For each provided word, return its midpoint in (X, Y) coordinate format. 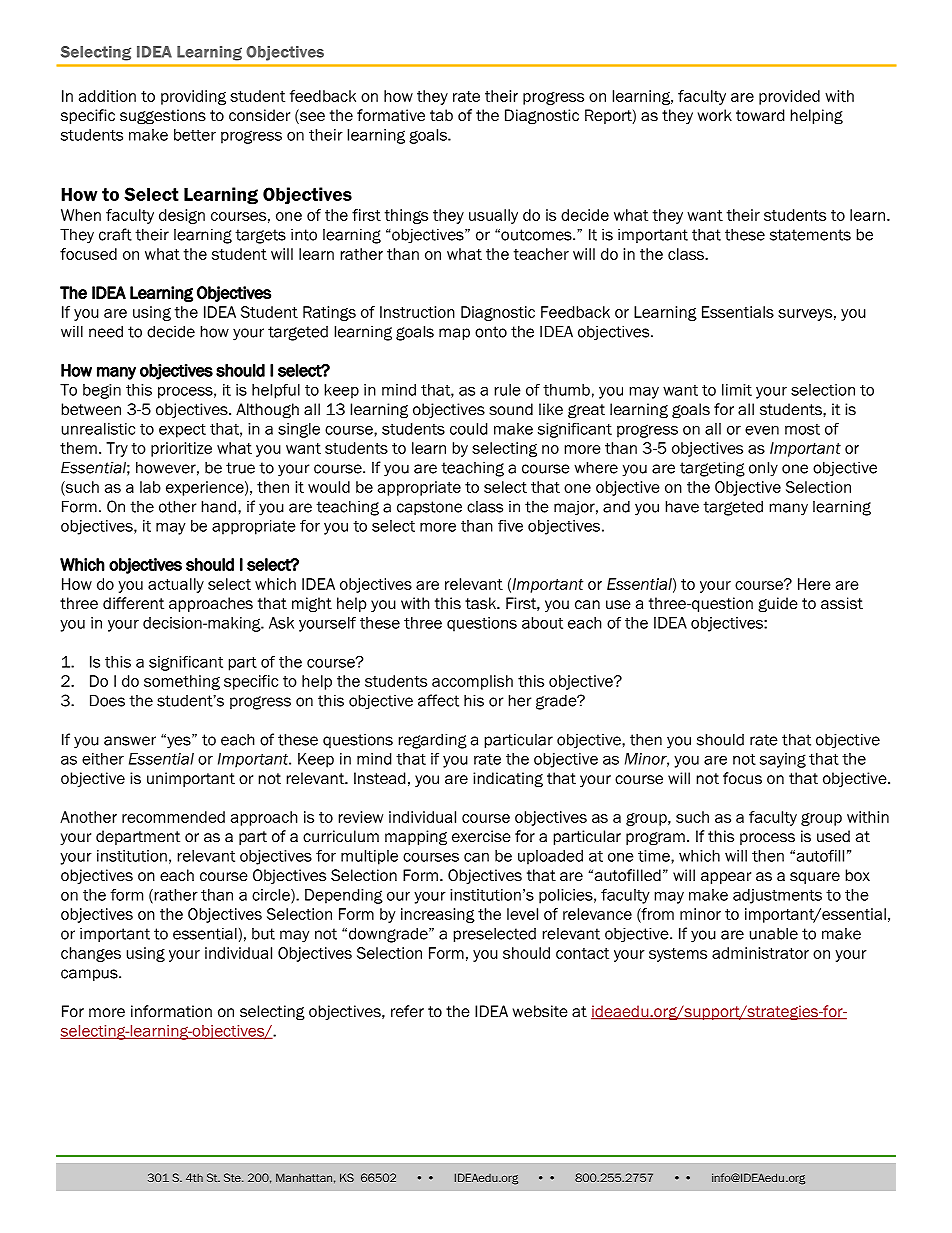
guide (778, 605)
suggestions (163, 117)
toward (760, 115)
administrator (760, 953)
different (133, 603)
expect (182, 431)
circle (272, 896)
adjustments (777, 896)
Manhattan (304, 1177)
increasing (438, 915)
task (481, 603)
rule (508, 390)
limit (737, 390)
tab (441, 115)
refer (407, 1011)
